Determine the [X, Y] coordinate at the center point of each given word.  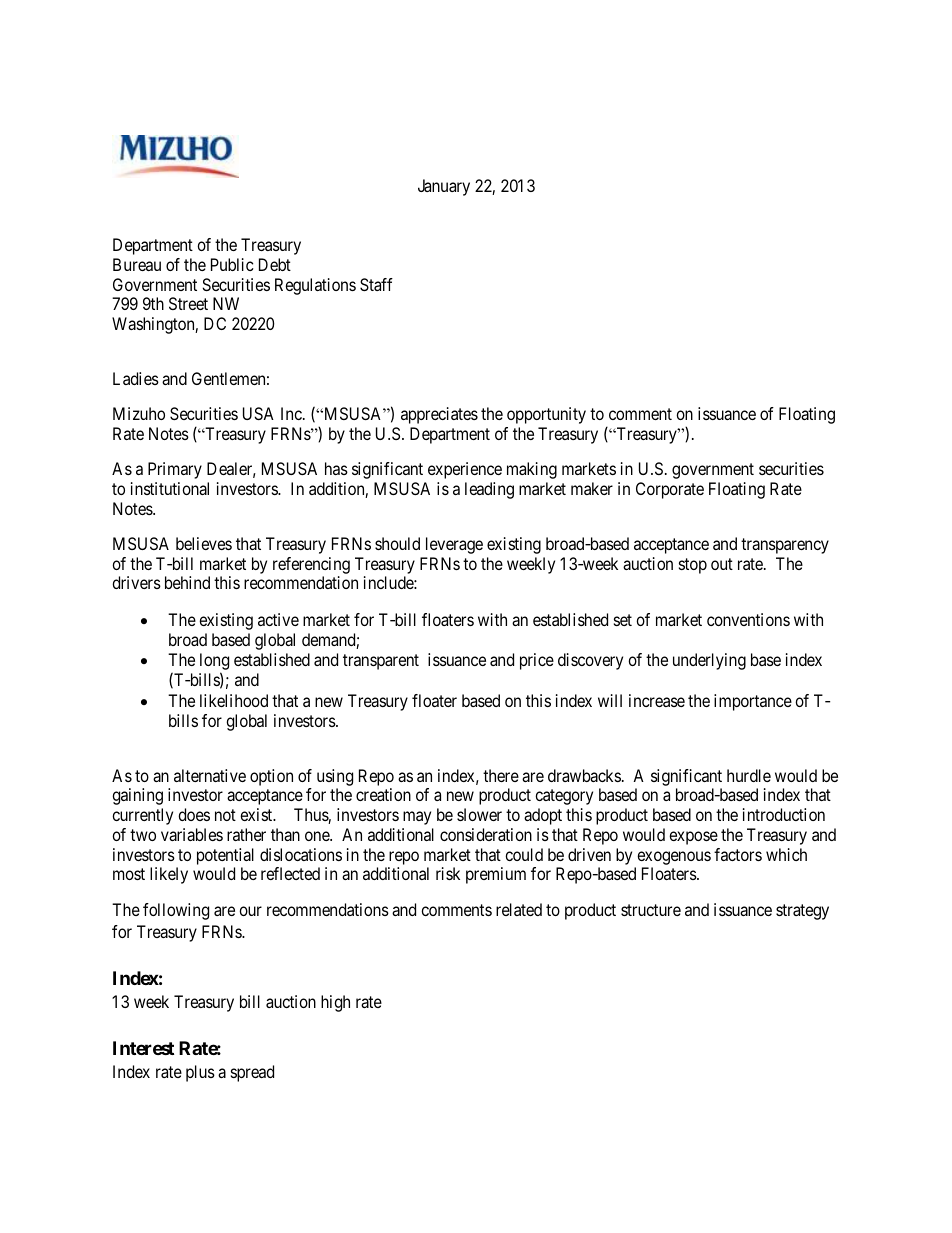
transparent [381, 662]
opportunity [546, 415]
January [444, 187]
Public [232, 264]
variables [192, 834]
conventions [748, 619]
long [214, 663]
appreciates [439, 415]
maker [592, 488]
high [335, 1003]
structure [651, 910]
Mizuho [139, 413]
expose [693, 838]
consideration [486, 834]
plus [200, 1073]
